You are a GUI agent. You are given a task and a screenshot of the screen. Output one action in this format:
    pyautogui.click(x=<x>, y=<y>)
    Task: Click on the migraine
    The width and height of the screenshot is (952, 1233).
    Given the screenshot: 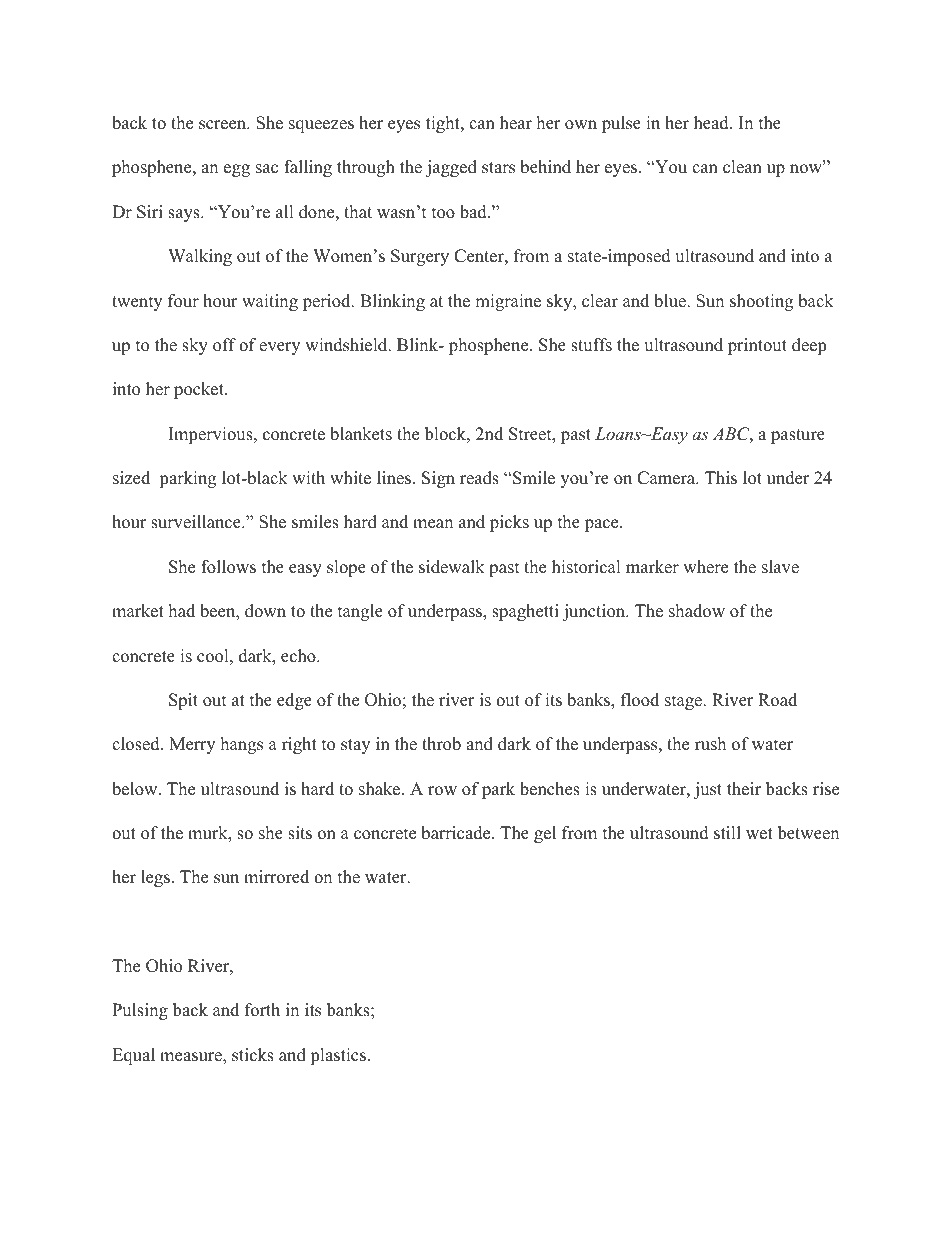 What is the action you would take?
    pyautogui.click(x=508, y=302)
